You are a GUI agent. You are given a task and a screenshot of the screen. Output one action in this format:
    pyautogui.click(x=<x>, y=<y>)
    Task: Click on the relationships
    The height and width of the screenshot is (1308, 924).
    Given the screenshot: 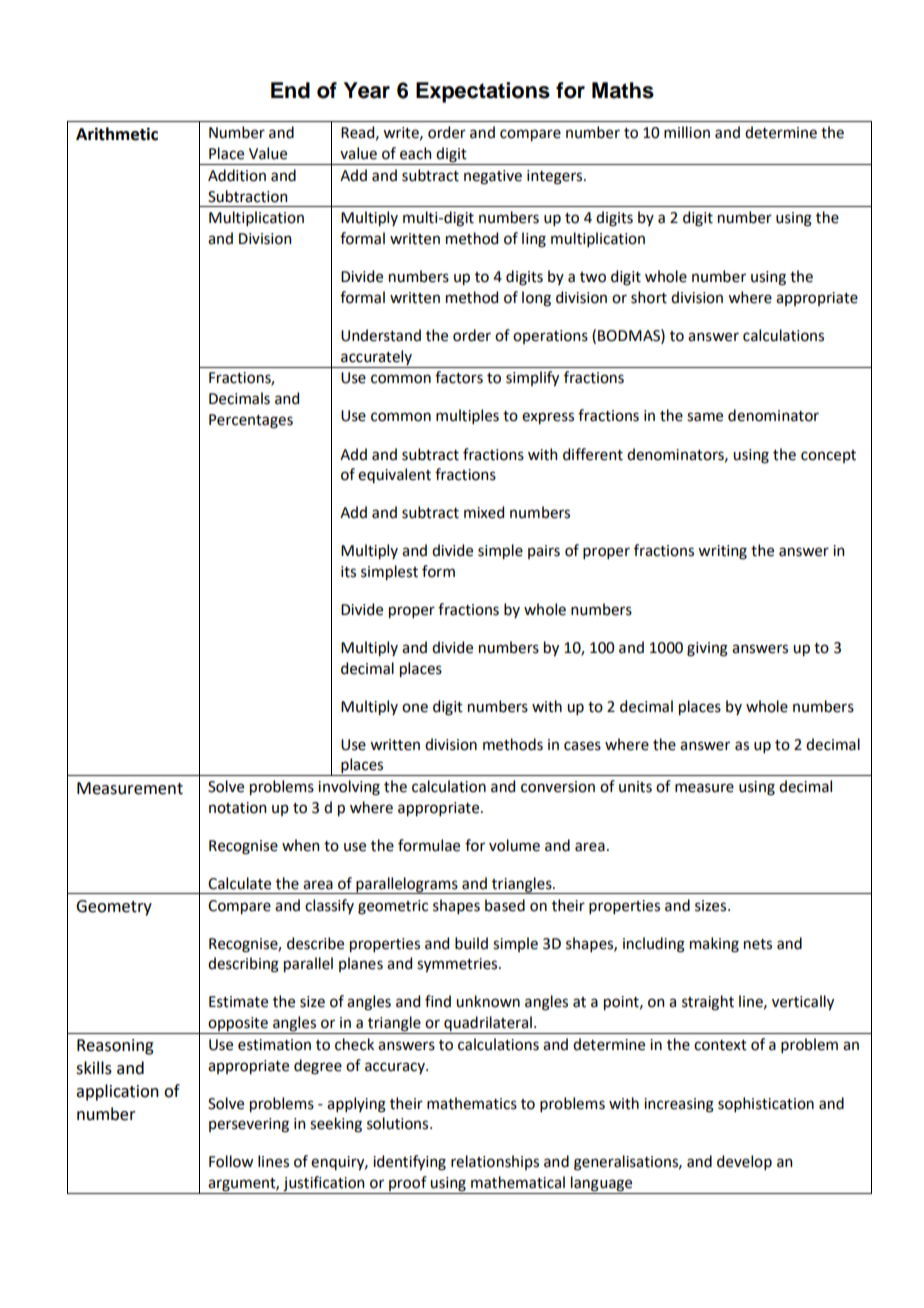 What is the action you would take?
    pyautogui.click(x=495, y=1162)
